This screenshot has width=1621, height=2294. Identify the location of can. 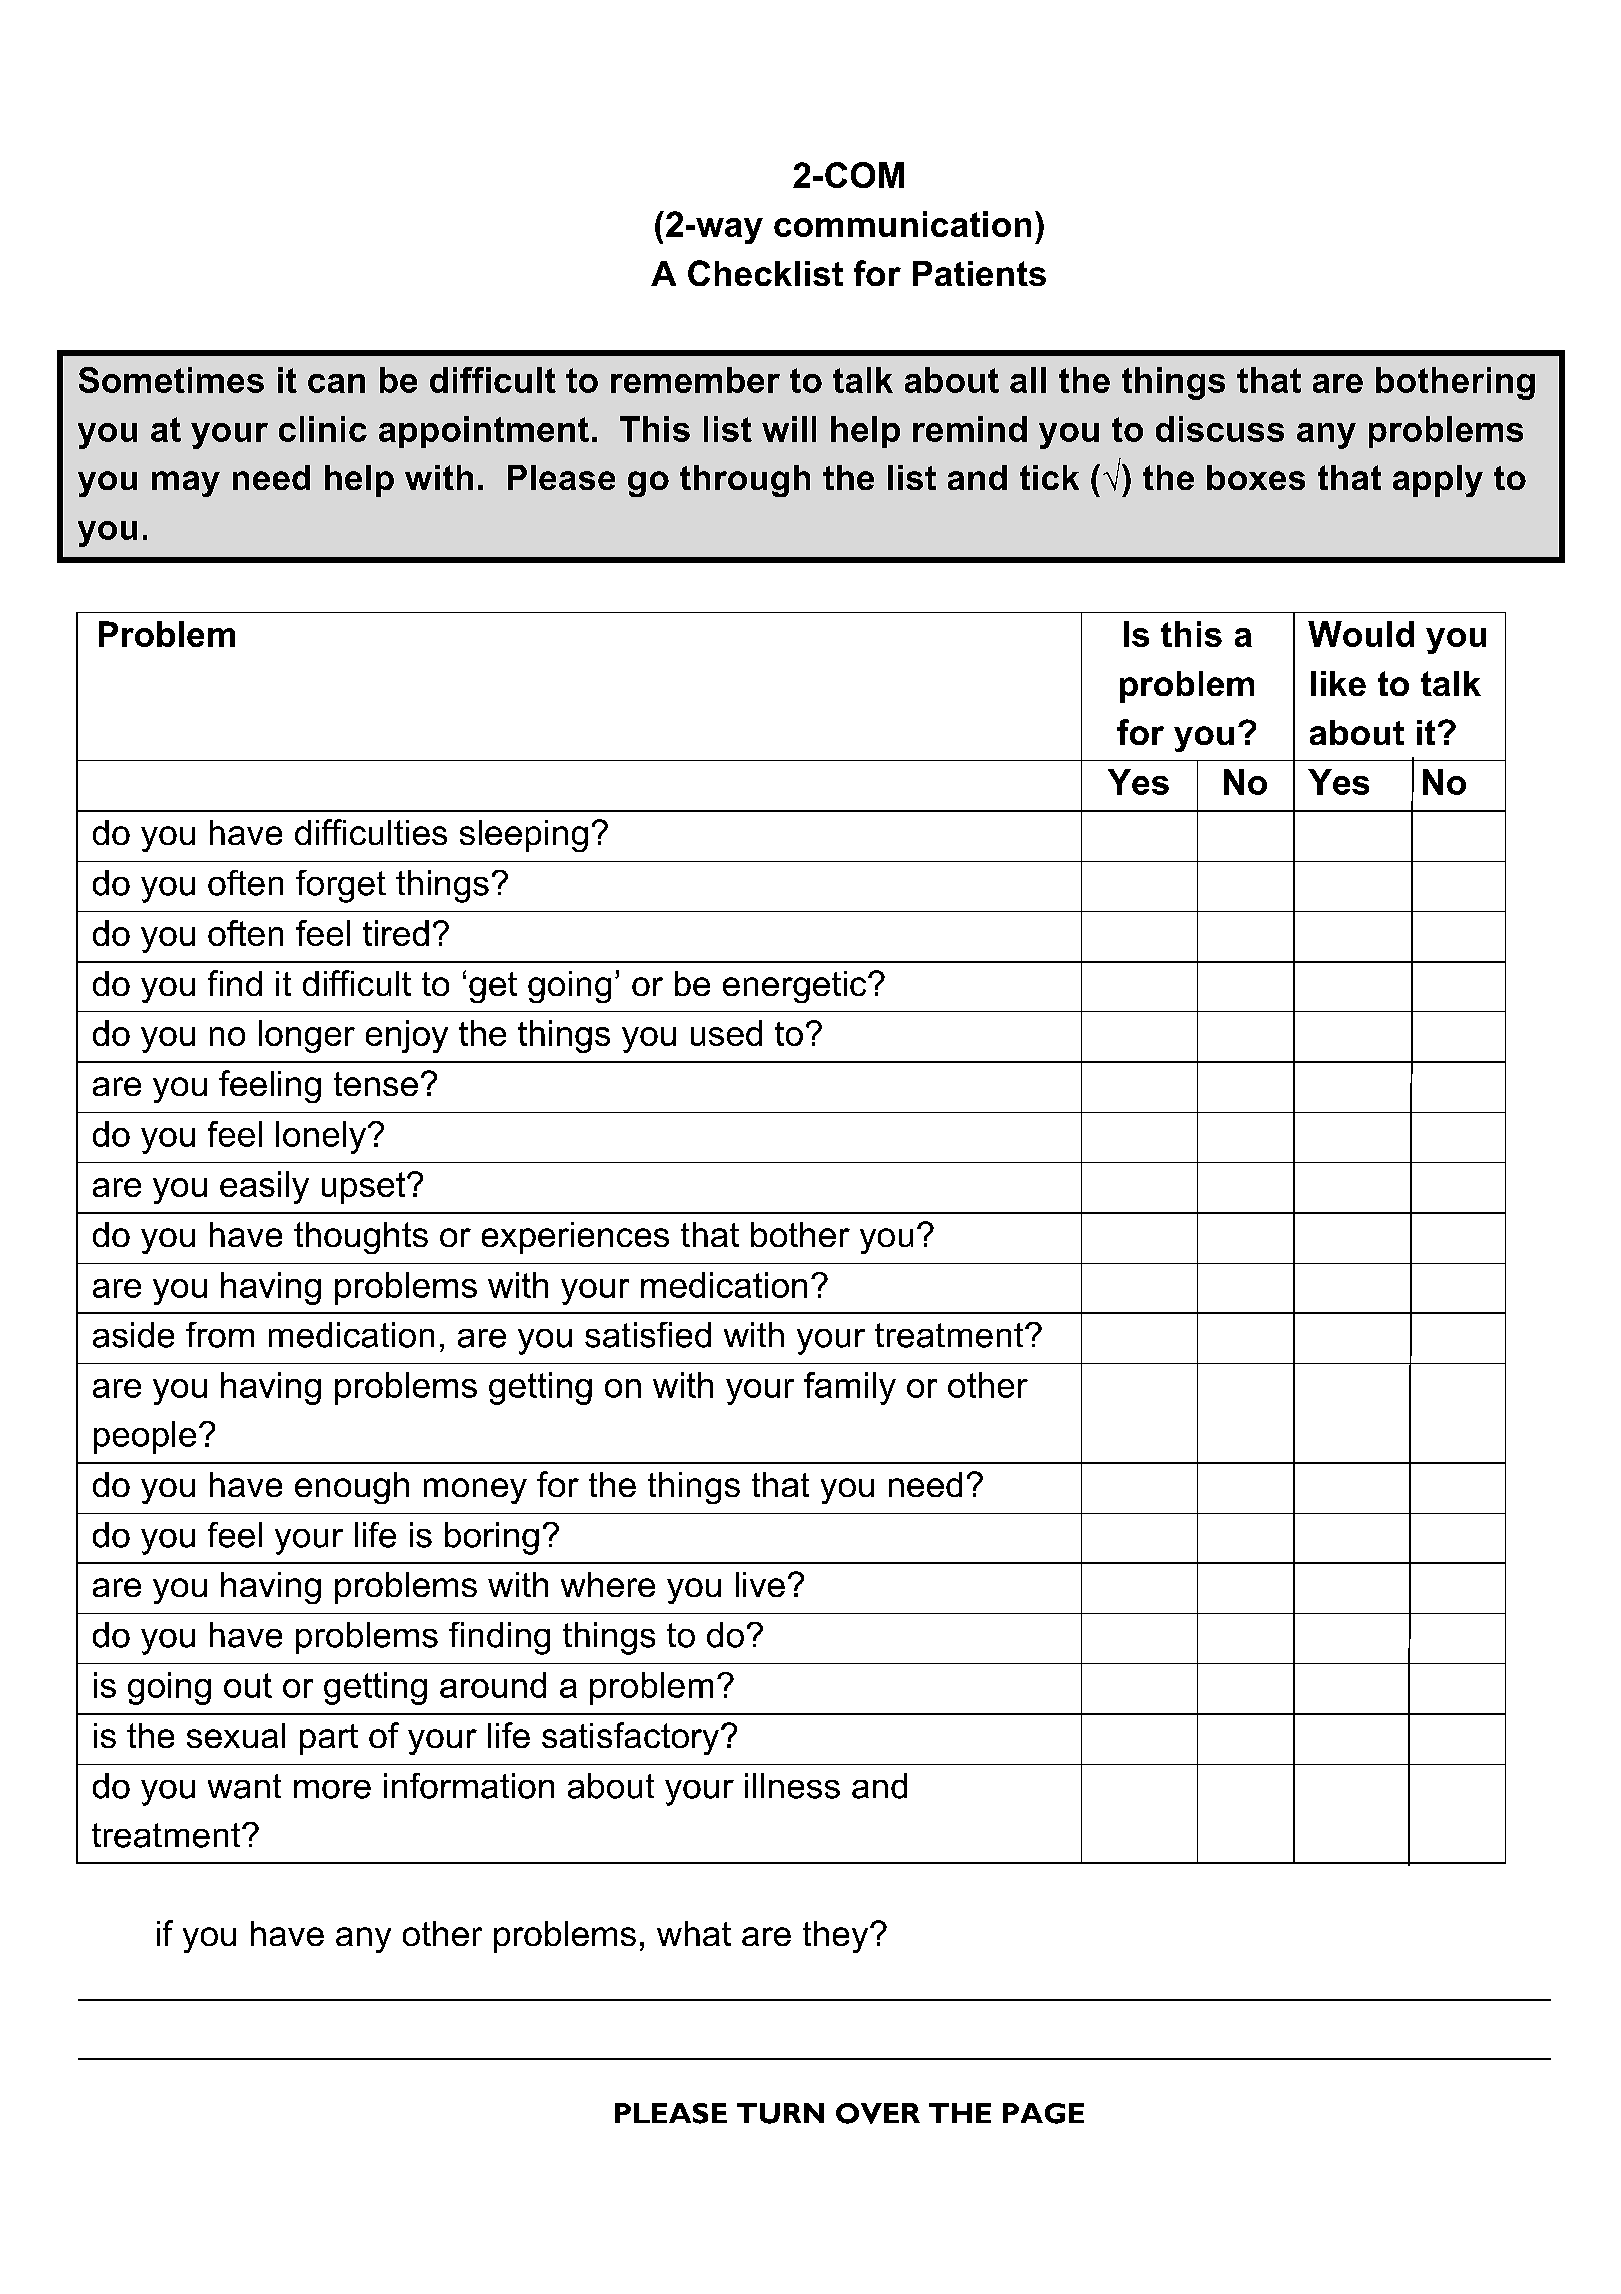
(336, 383).
